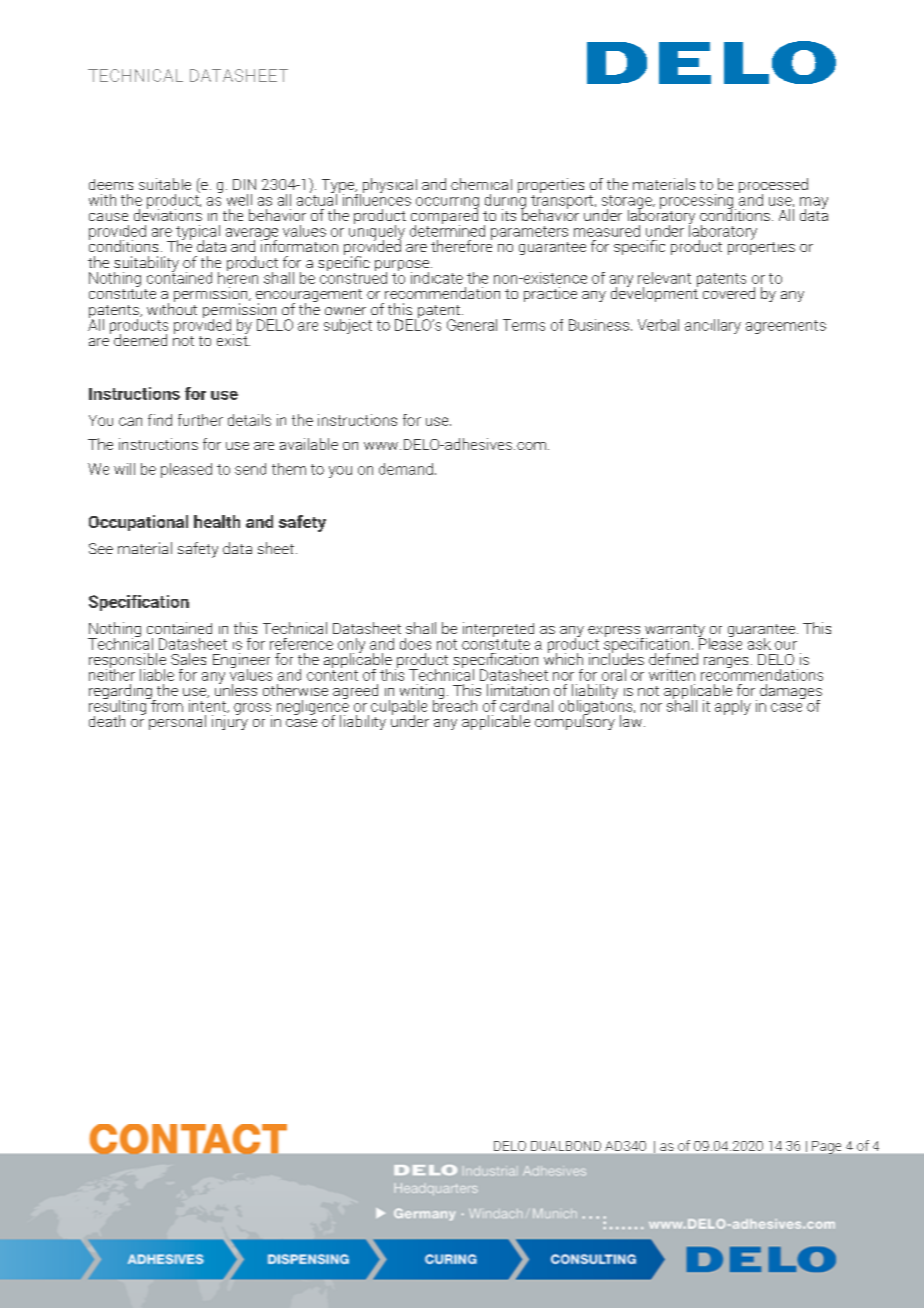 Image resolution: width=924 pixels, height=1308 pixels. What do you see at coordinates (124, 469) in the screenshot?
I see `will` at bounding box center [124, 469].
